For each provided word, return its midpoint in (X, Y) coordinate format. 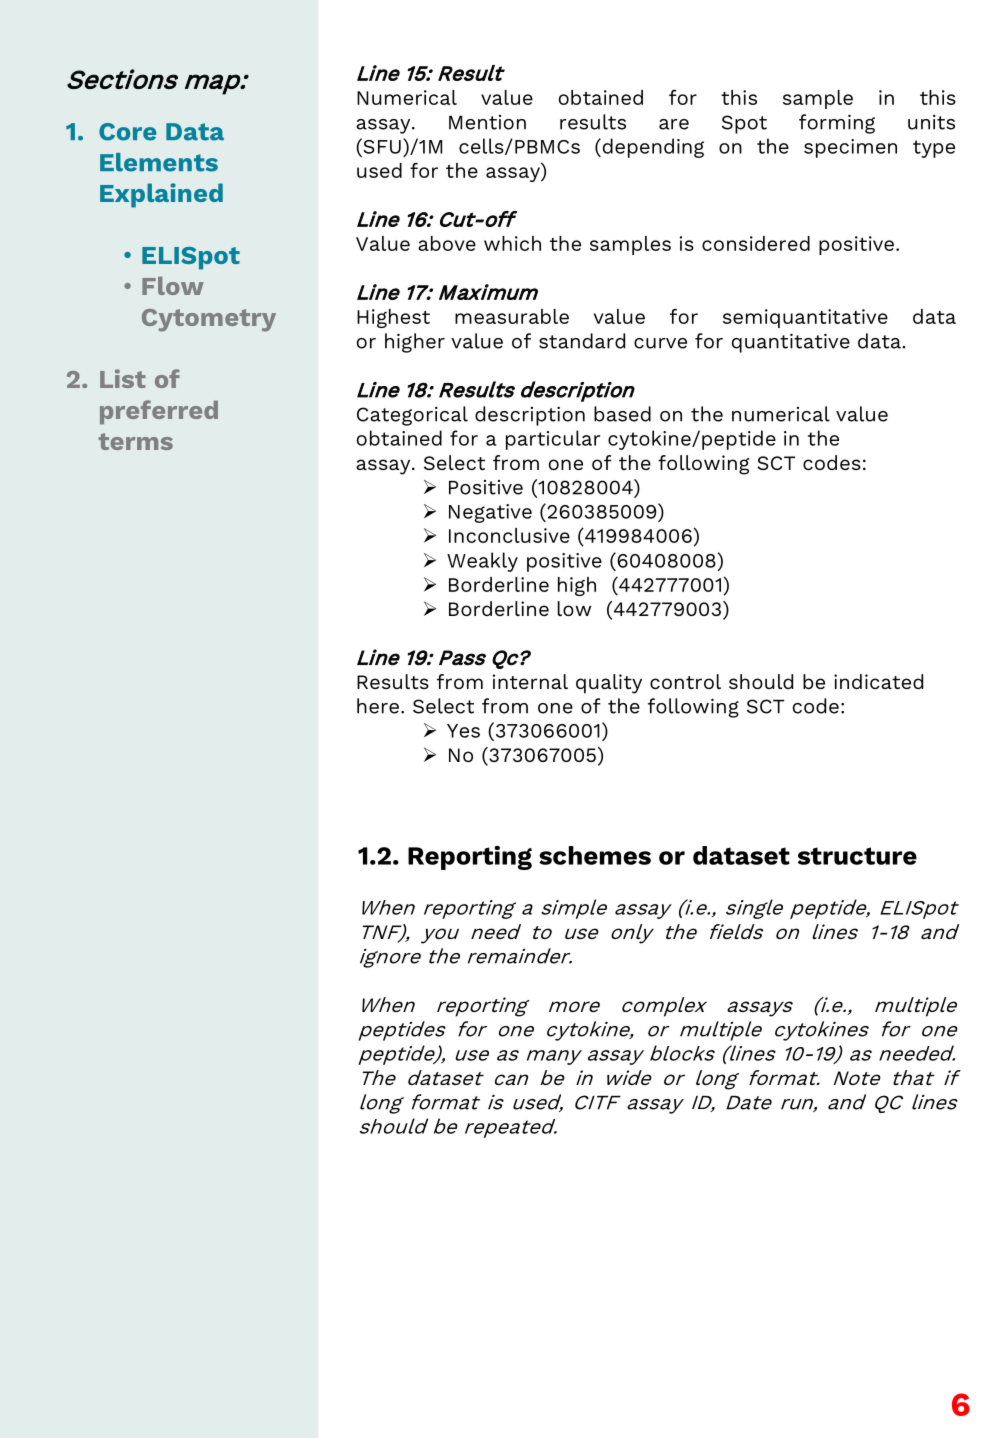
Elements (159, 162)
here (378, 706)
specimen (850, 148)
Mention (487, 122)
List (123, 378)
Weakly (482, 562)
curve (660, 343)
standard (582, 341)
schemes (595, 855)
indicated (878, 681)
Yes (463, 731)
